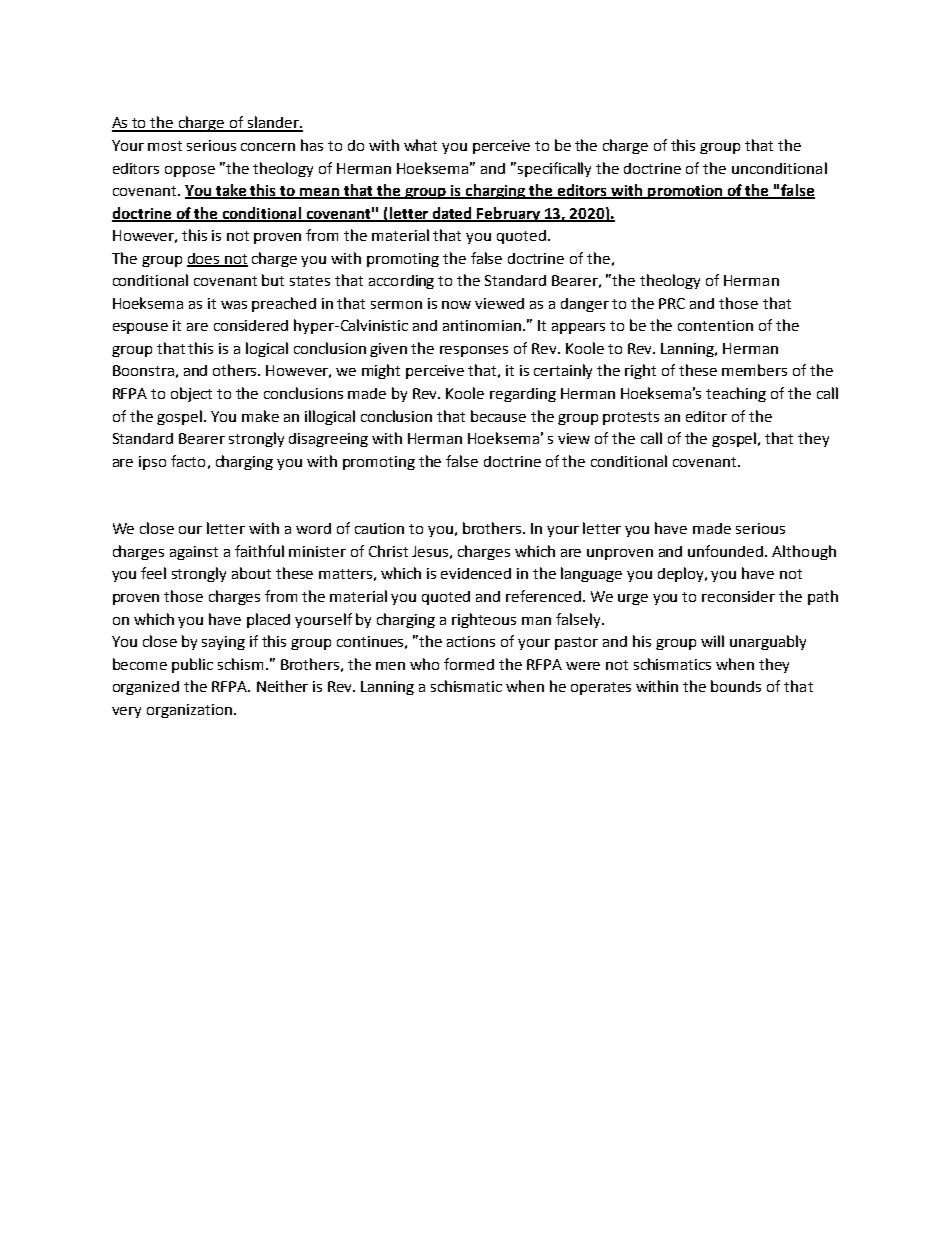 This document has height=1233, width=952. I want to click on what, so click(420, 145).
